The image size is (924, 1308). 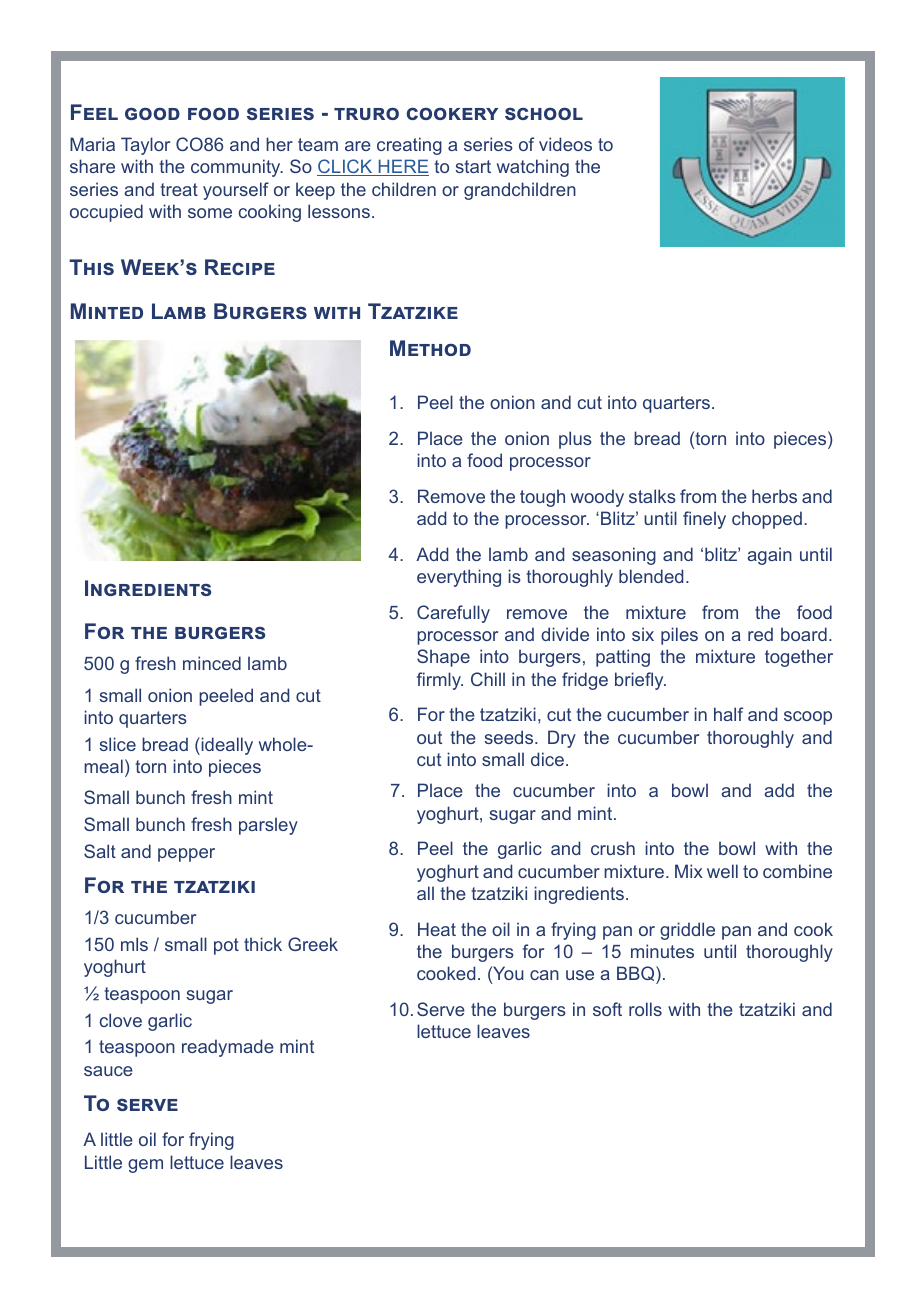 What do you see at coordinates (473, 166) in the screenshot?
I see `start` at bounding box center [473, 166].
